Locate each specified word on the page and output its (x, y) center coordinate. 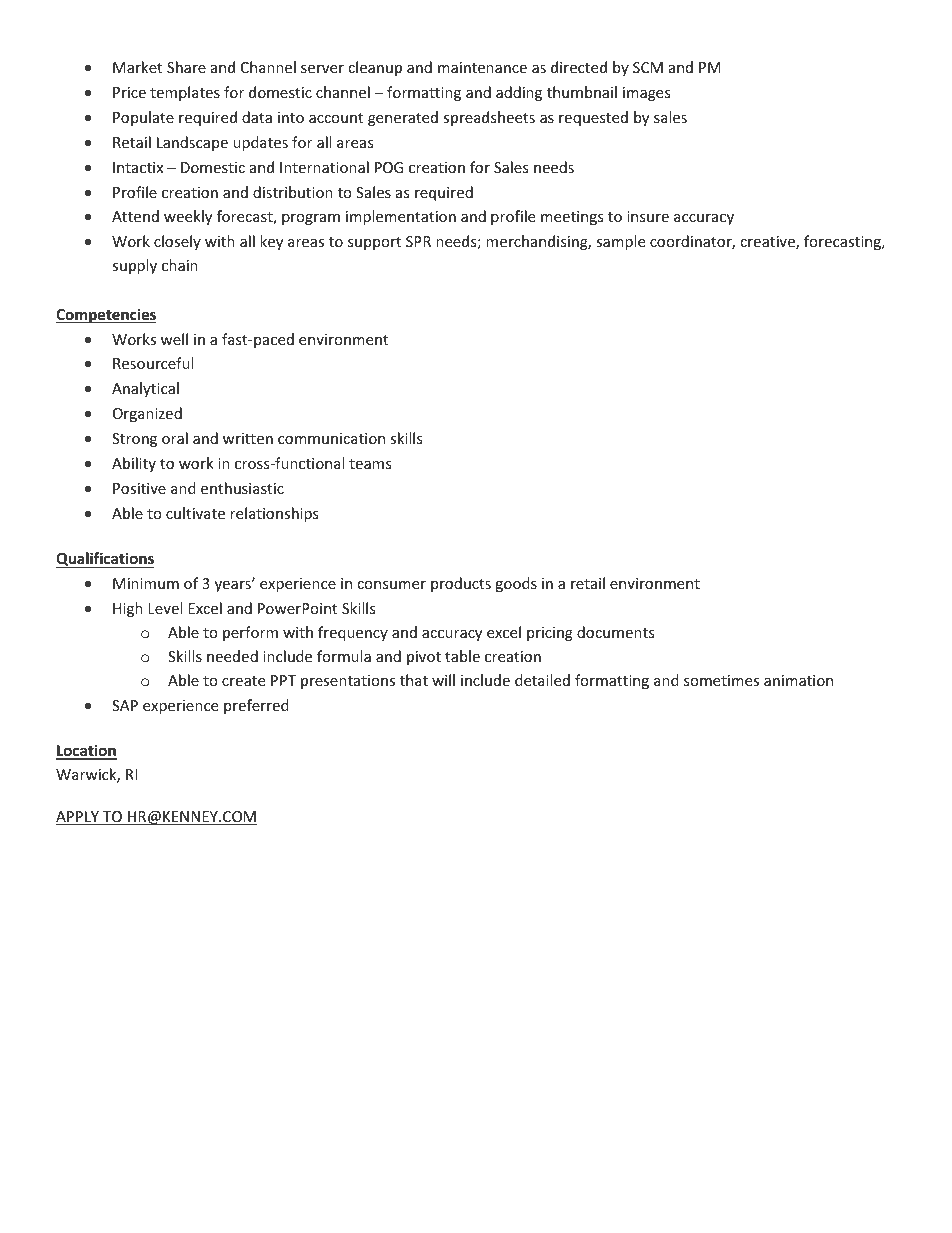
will (443, 680)
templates (185, 93)
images (647, 94)
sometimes (721, 680)
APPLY (78, 818)
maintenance (482, 67)
